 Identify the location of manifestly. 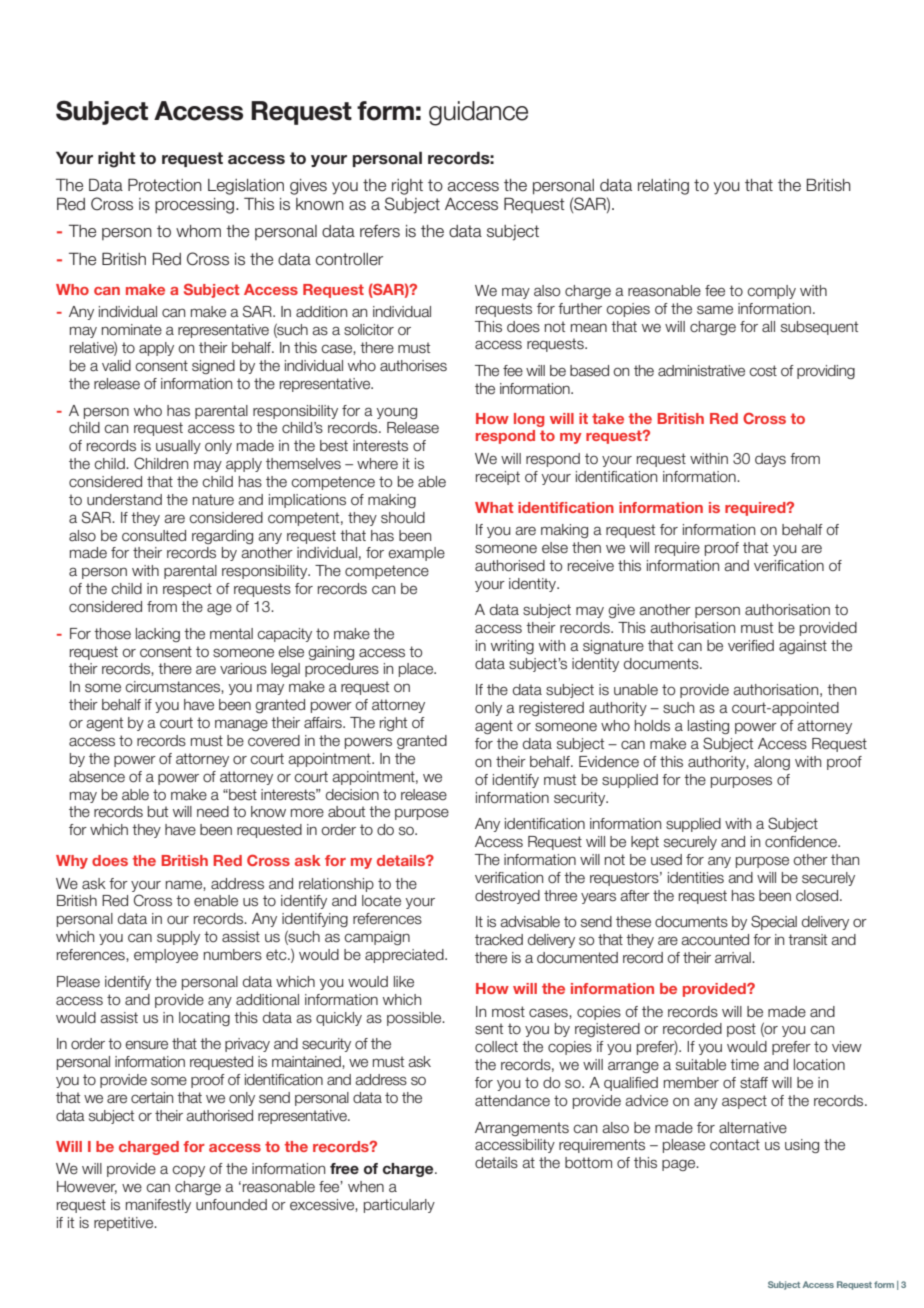
(158, 1206).
